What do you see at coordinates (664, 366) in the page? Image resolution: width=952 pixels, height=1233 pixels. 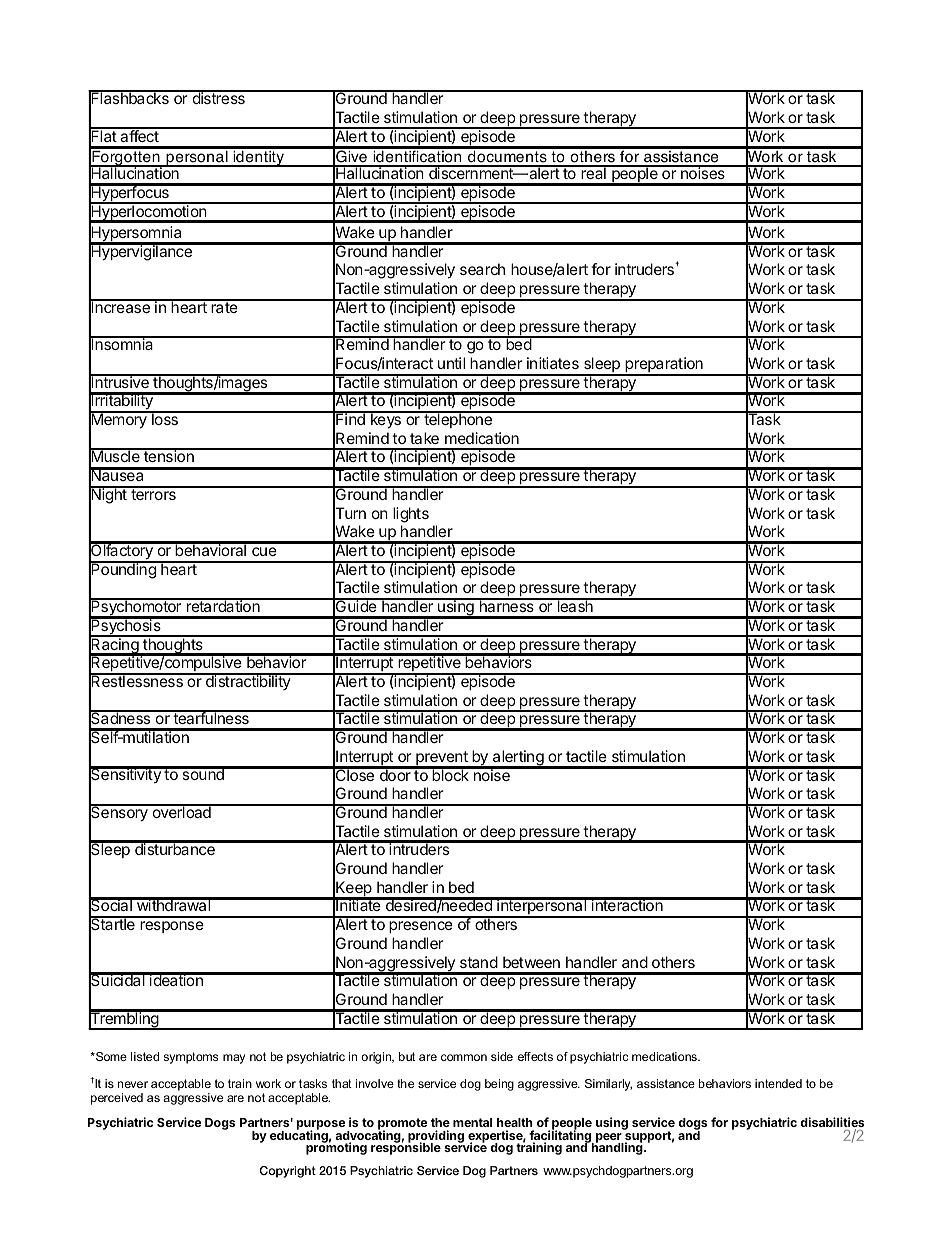 I see `preparation` at bounding box center [664, 366].
